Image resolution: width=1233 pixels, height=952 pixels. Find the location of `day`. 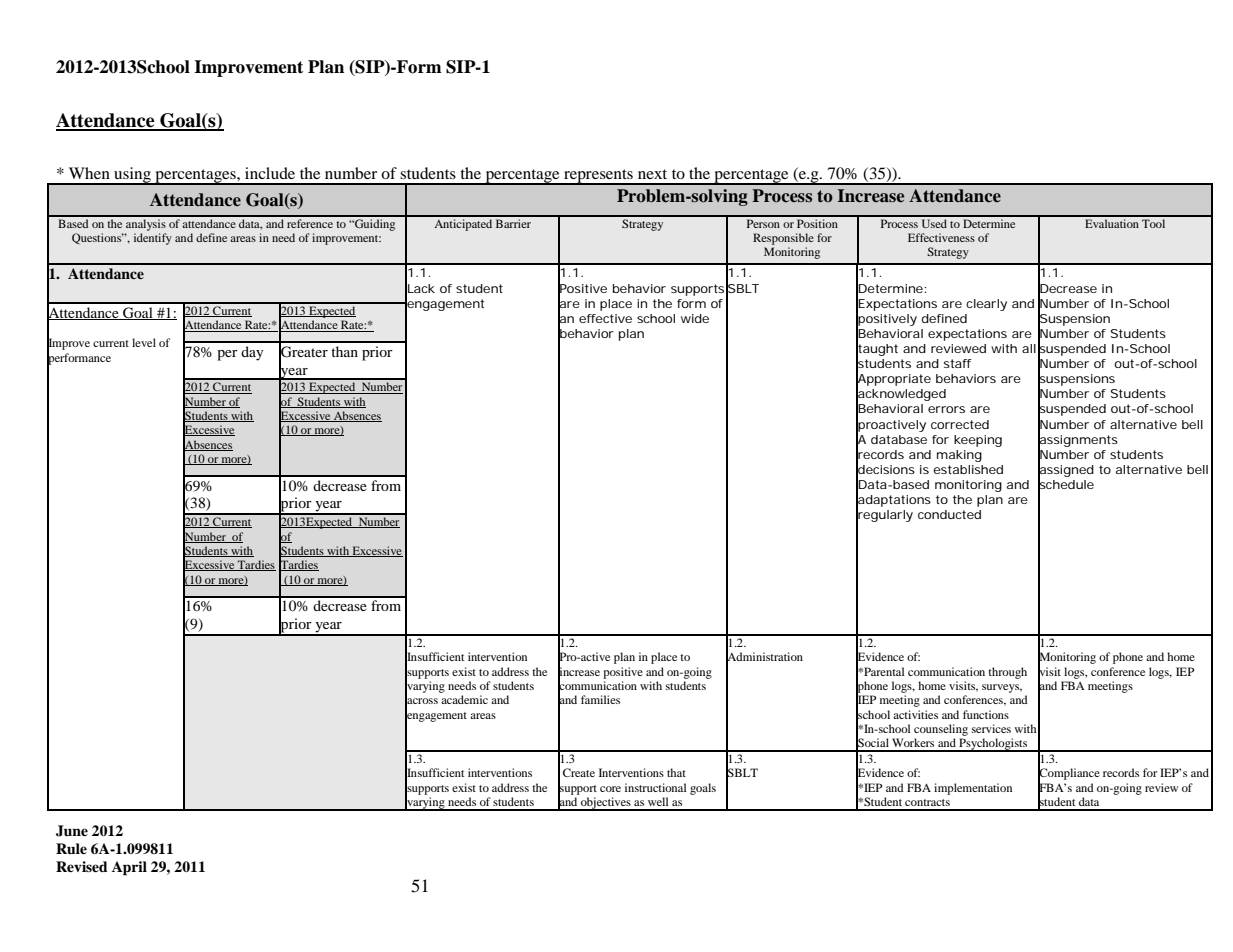

day is located at coordinates (252, 353).
